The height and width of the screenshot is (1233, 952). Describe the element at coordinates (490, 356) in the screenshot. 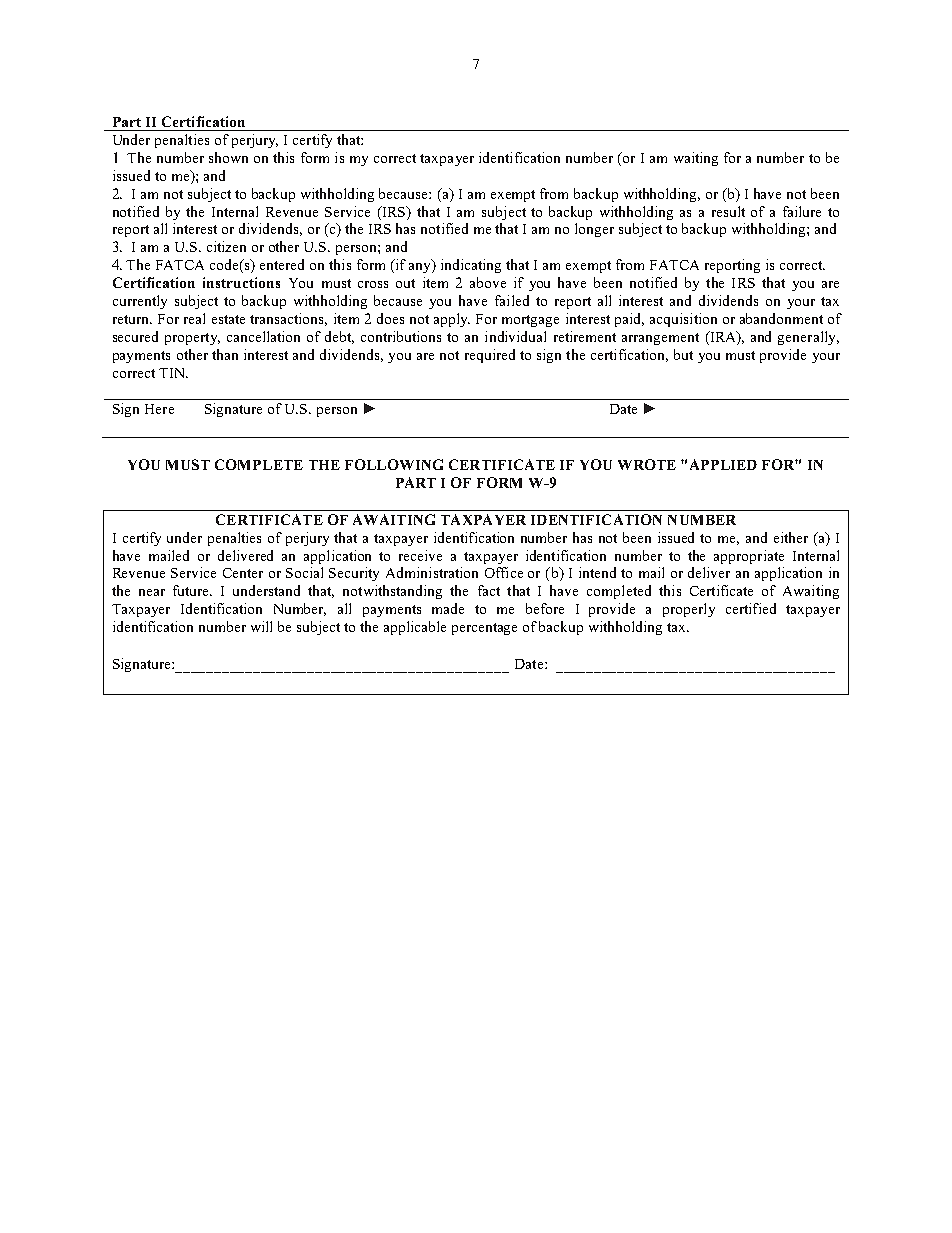

I see `required` at that location.
